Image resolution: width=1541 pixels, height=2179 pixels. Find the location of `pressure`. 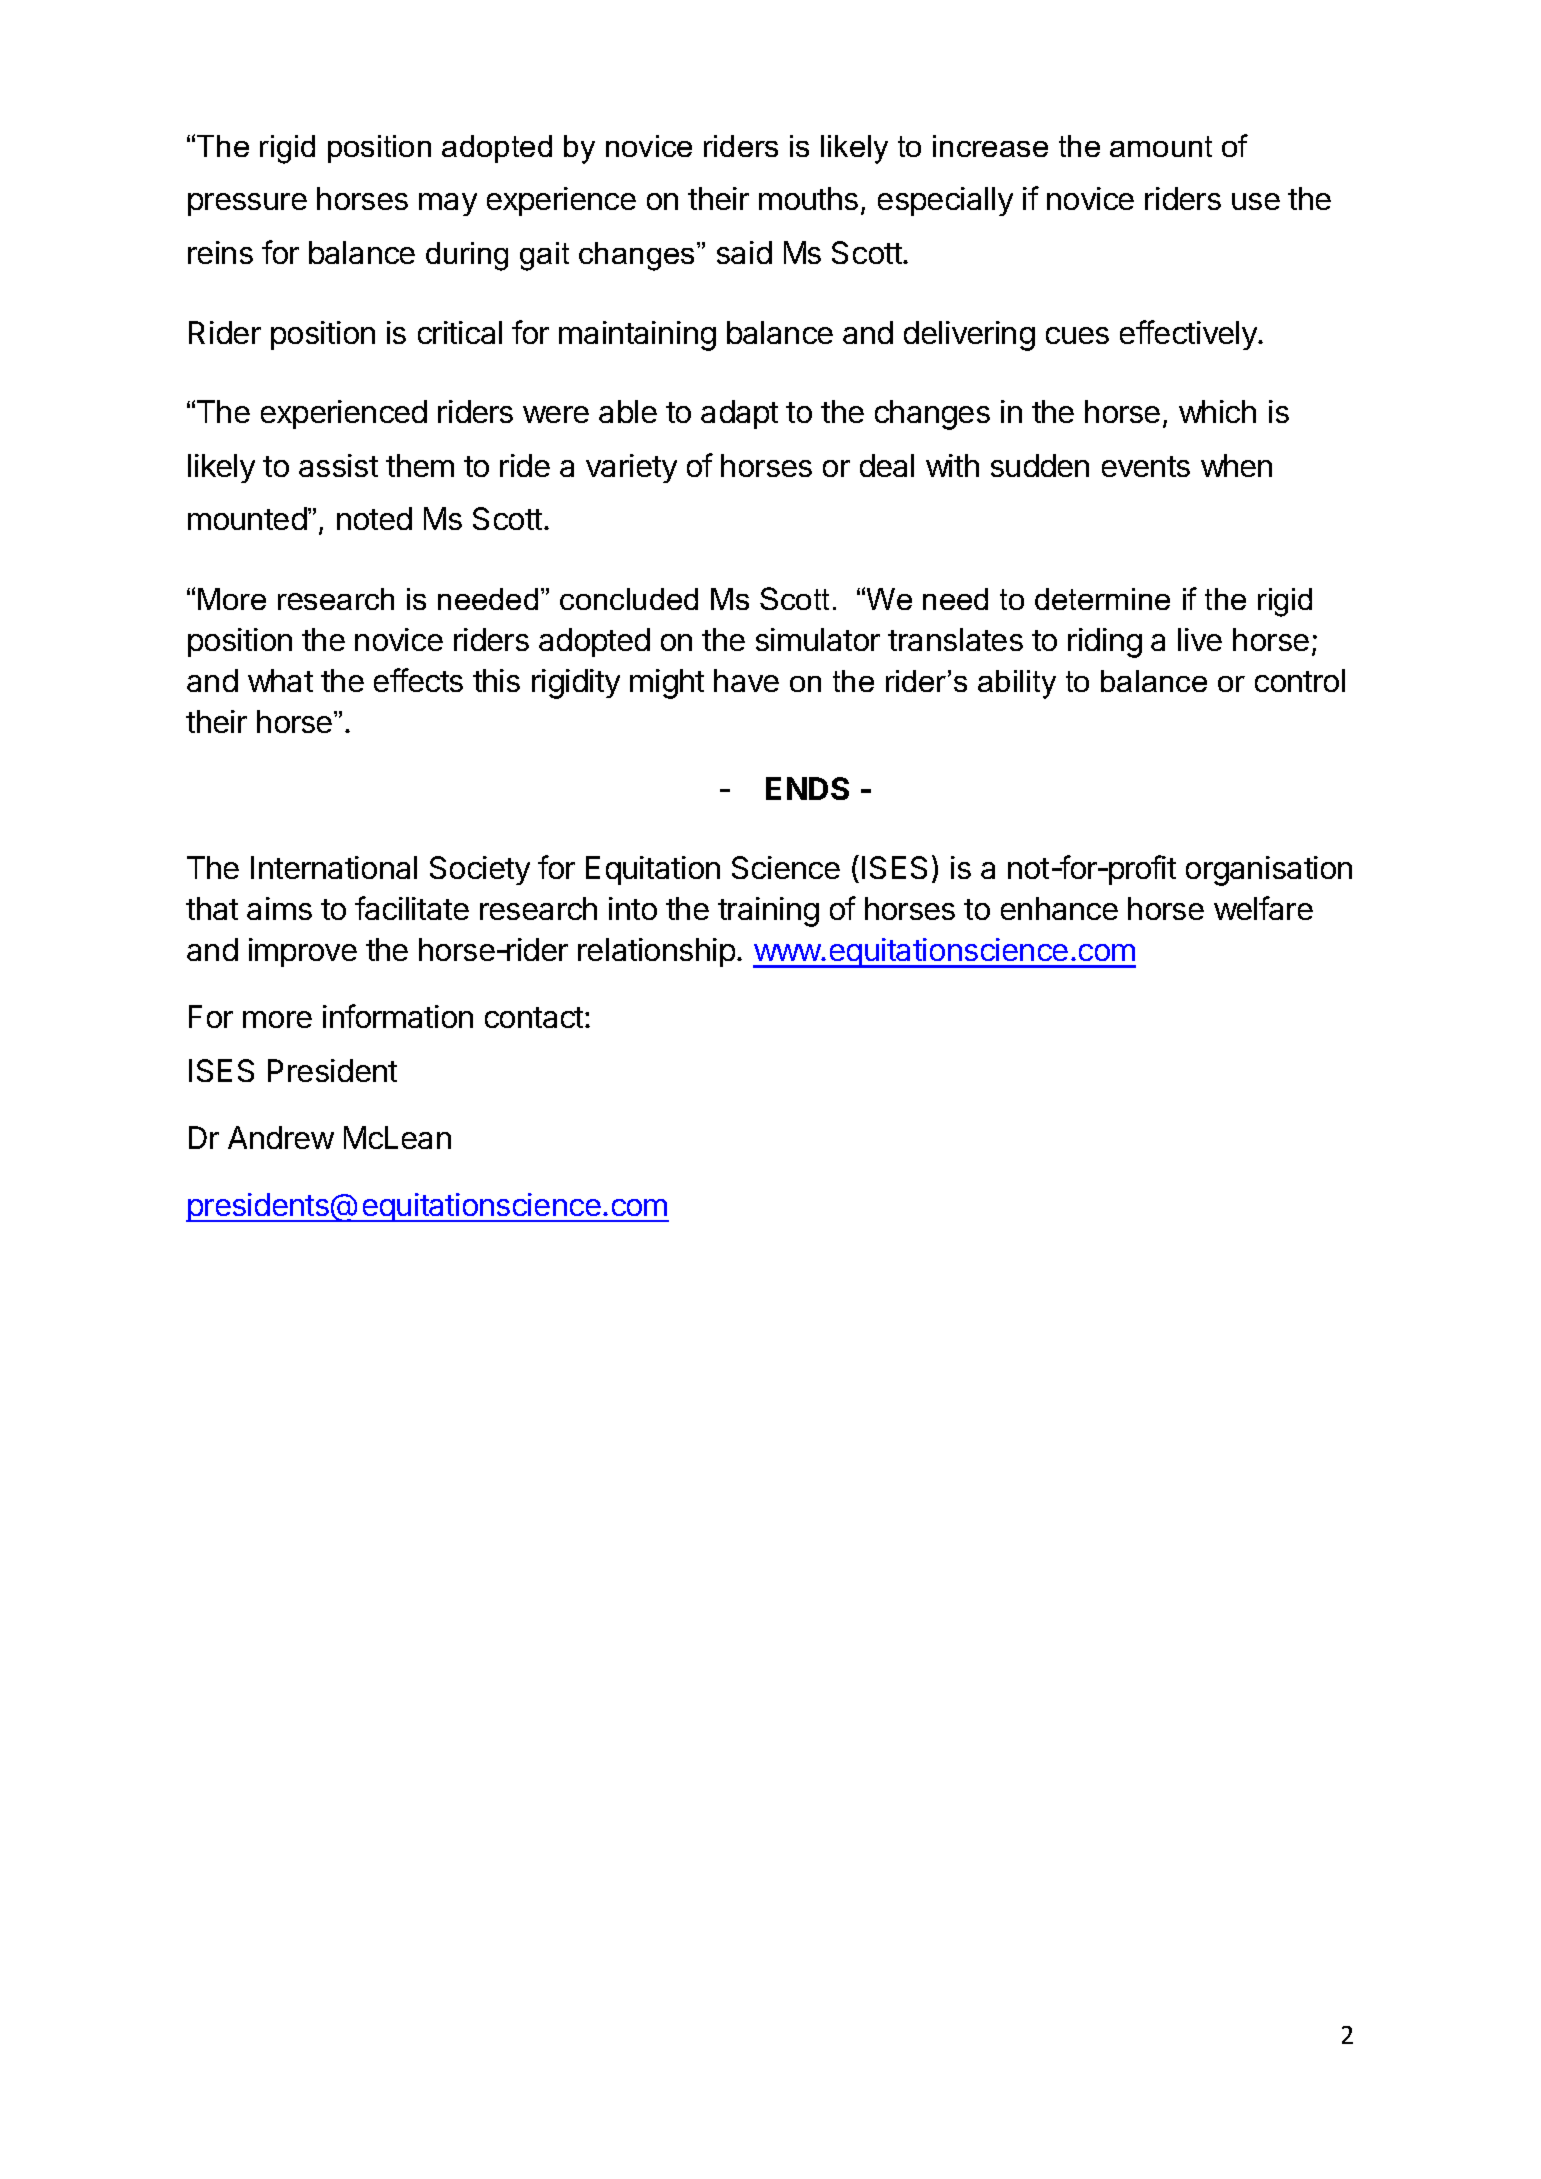

pressure is located at coordinates (247, 204).
